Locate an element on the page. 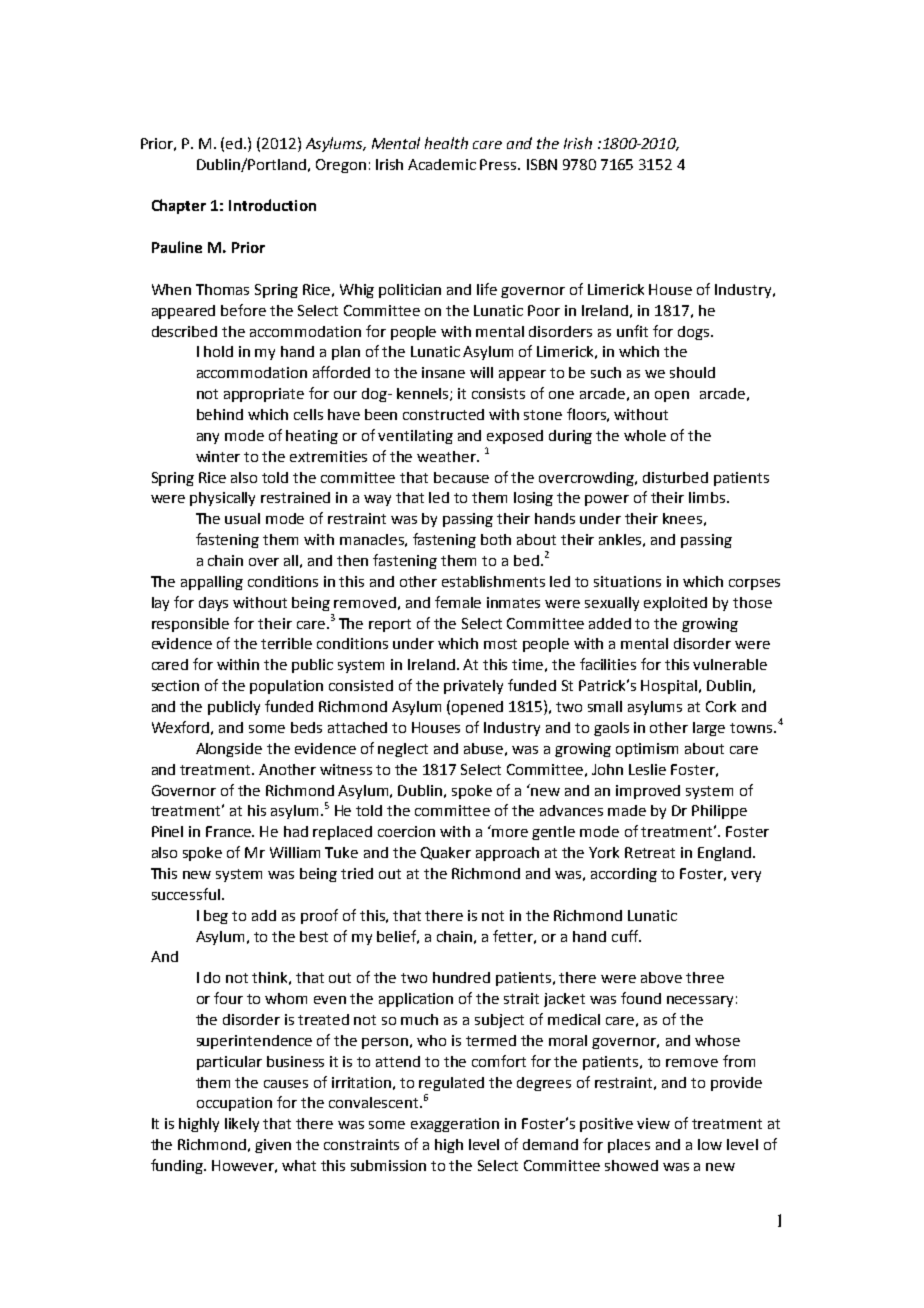  Academic is located at coordinates (442, 164).
